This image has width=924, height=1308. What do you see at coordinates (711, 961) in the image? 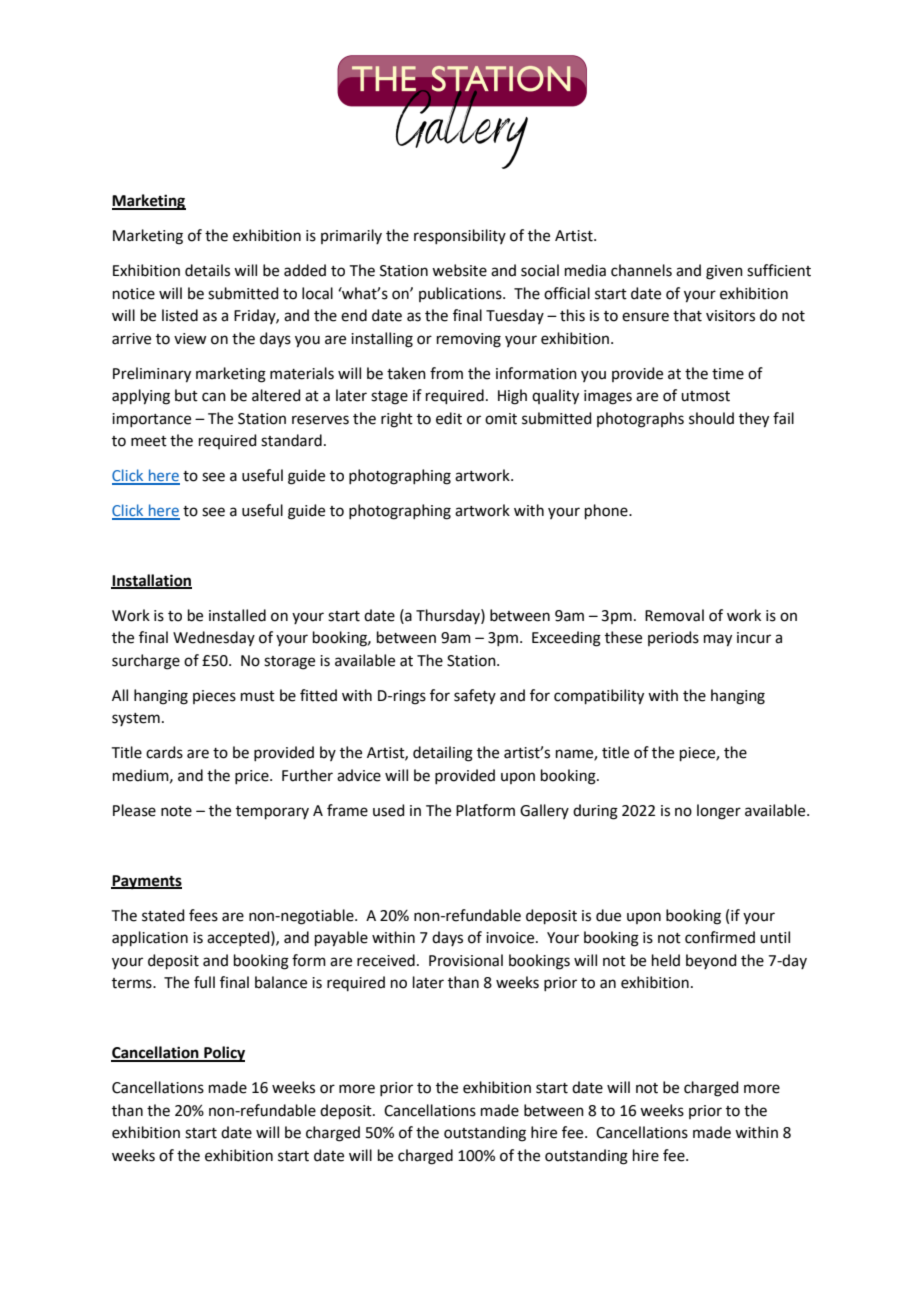
I see `beyond` at bounding box center [711, 961].
